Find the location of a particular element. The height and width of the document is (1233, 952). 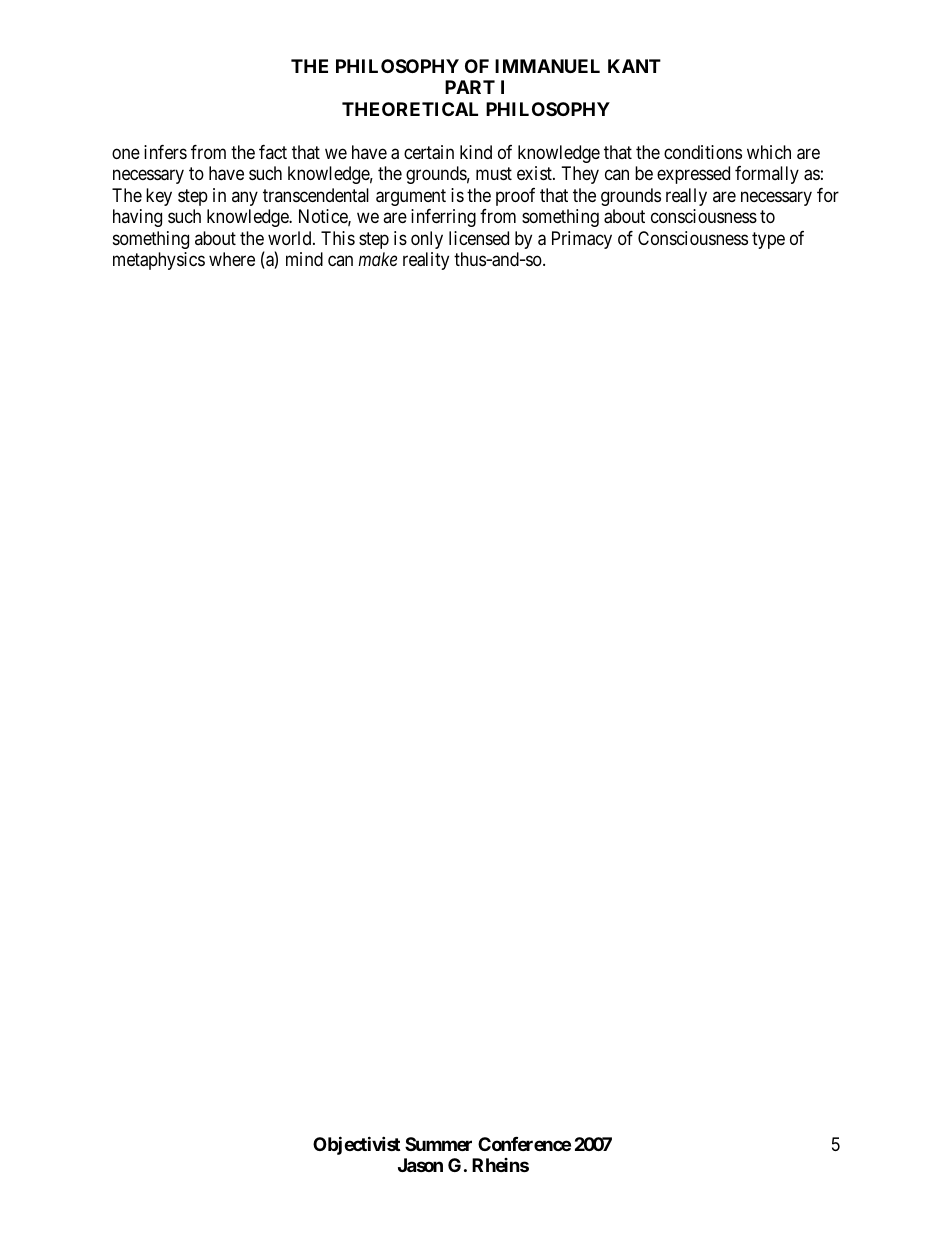

Objectivist is located at coordinates (356, 1145).
